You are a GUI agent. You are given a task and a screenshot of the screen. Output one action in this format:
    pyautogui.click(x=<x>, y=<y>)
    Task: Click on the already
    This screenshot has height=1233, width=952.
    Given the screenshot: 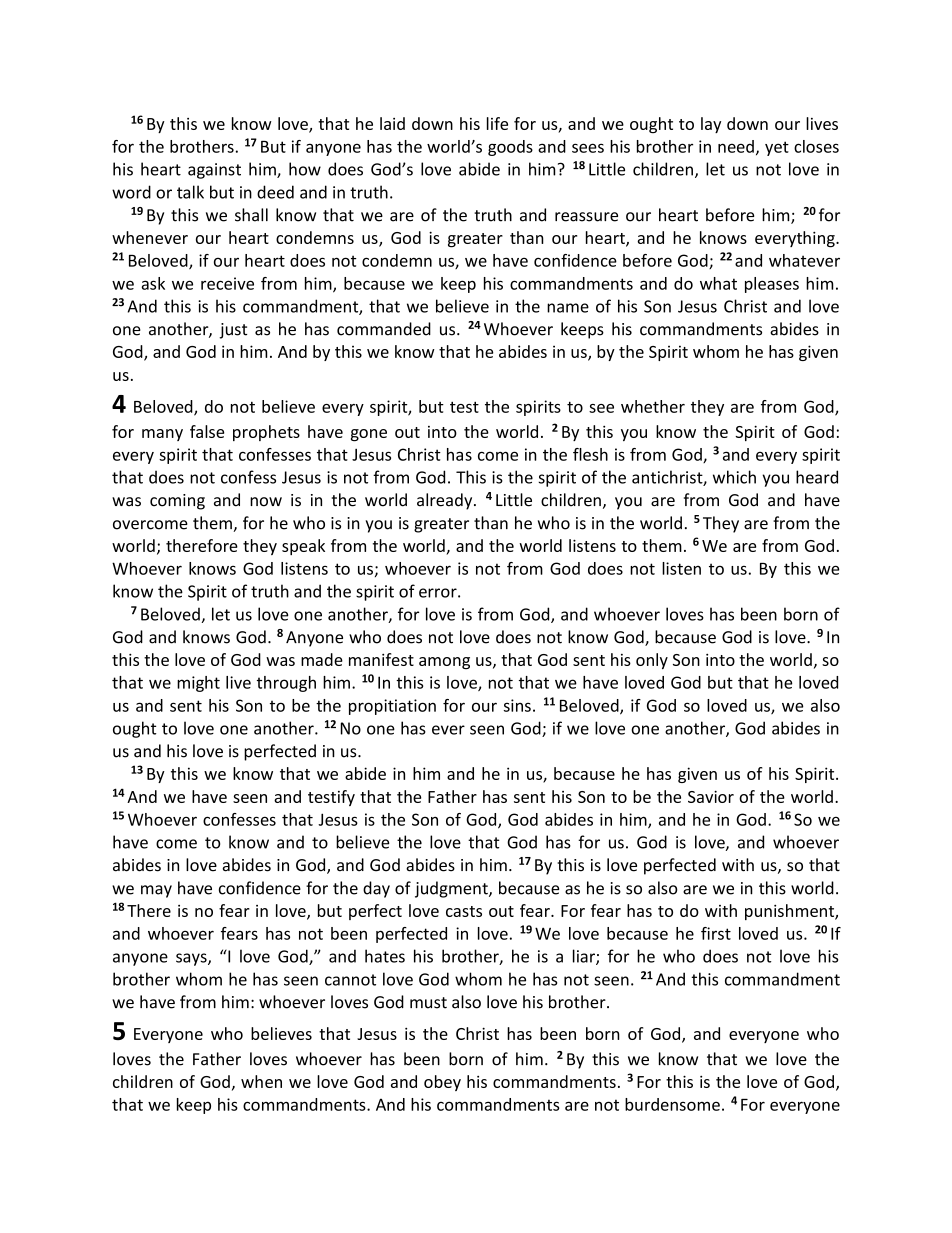 What is the action you would take?
    pyautogui.click(x=446, y=501)
